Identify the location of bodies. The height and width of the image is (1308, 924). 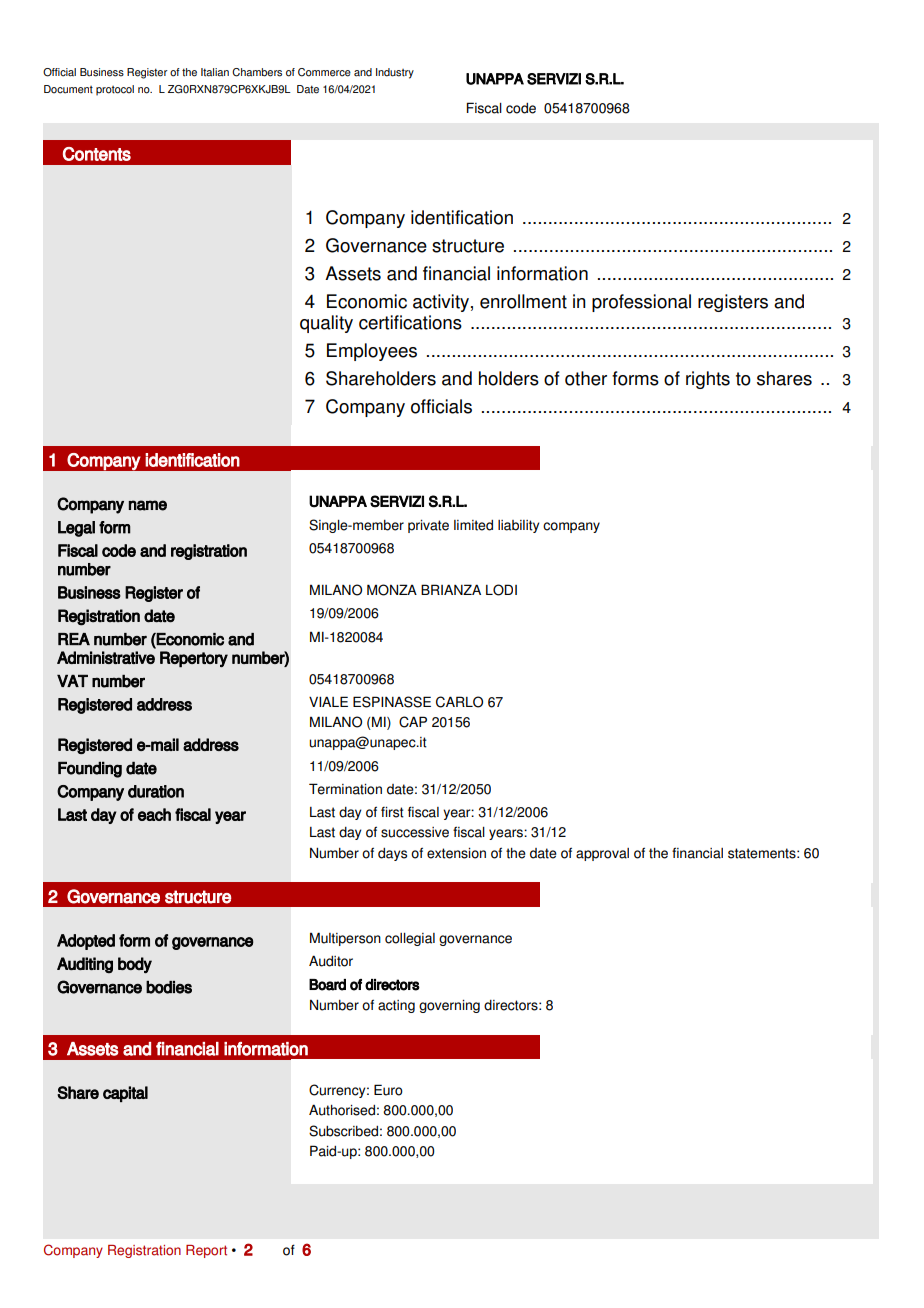
(169, 987).
